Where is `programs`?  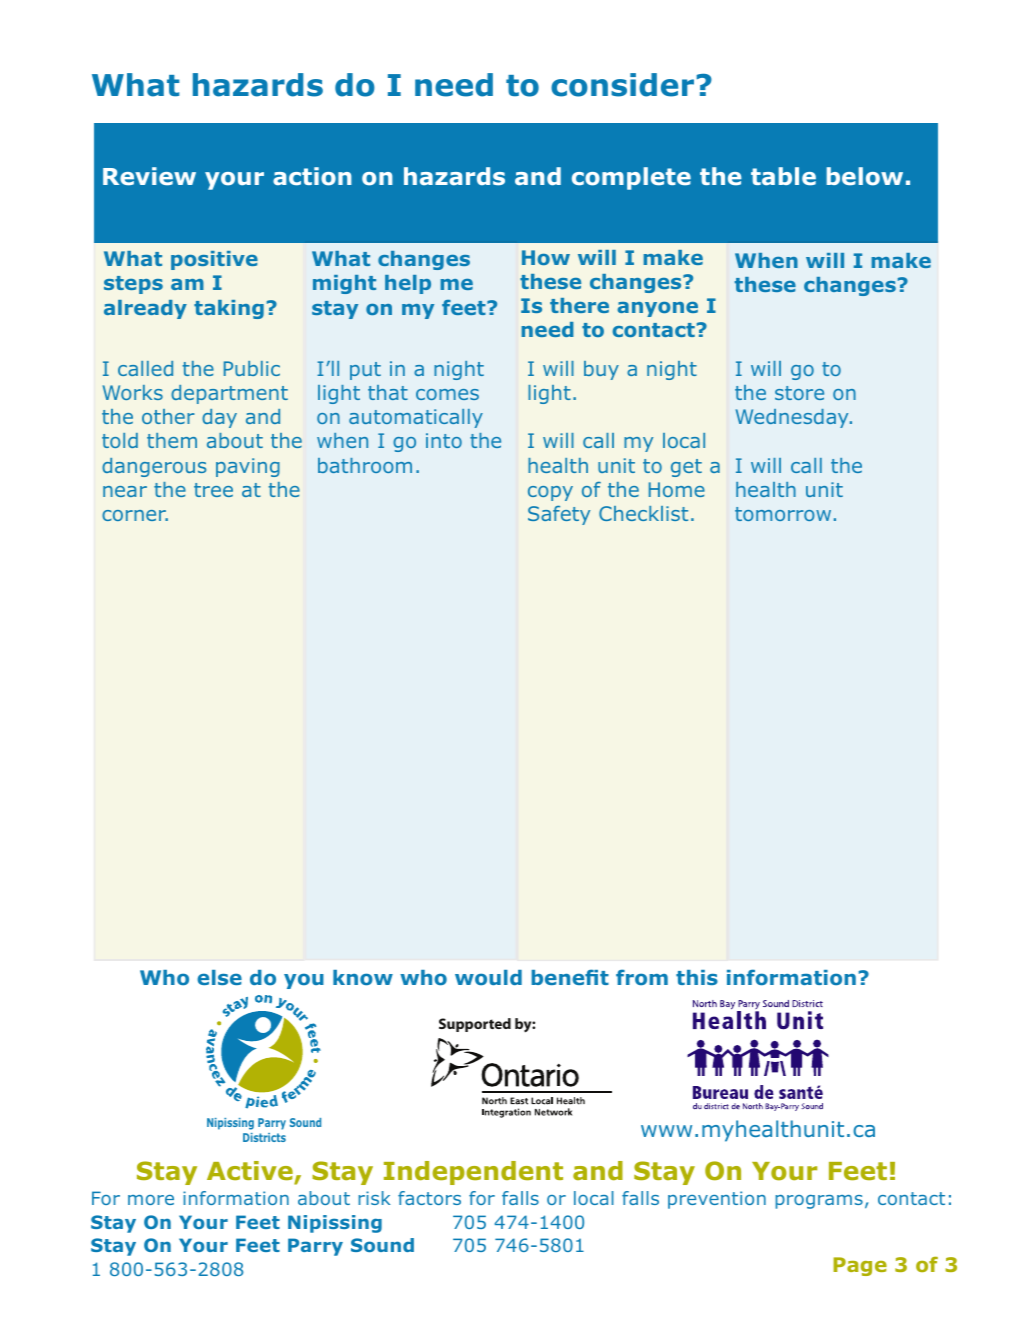
programs is located at coordinates (819, 1202).
